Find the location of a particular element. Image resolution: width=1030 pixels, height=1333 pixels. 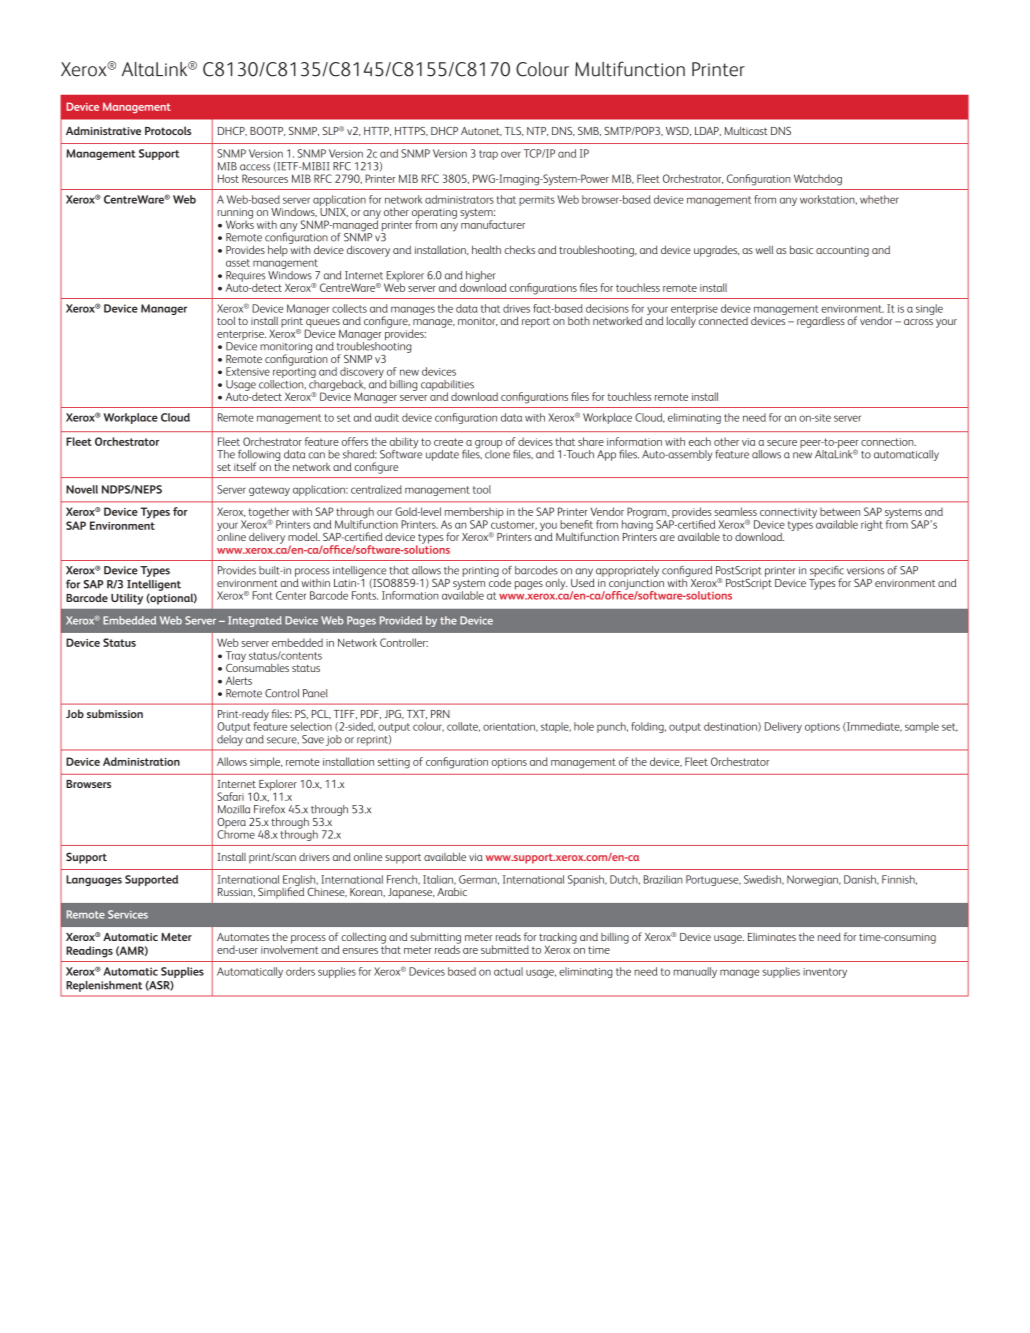

Intelligent is located at coordinates (154, 585).
